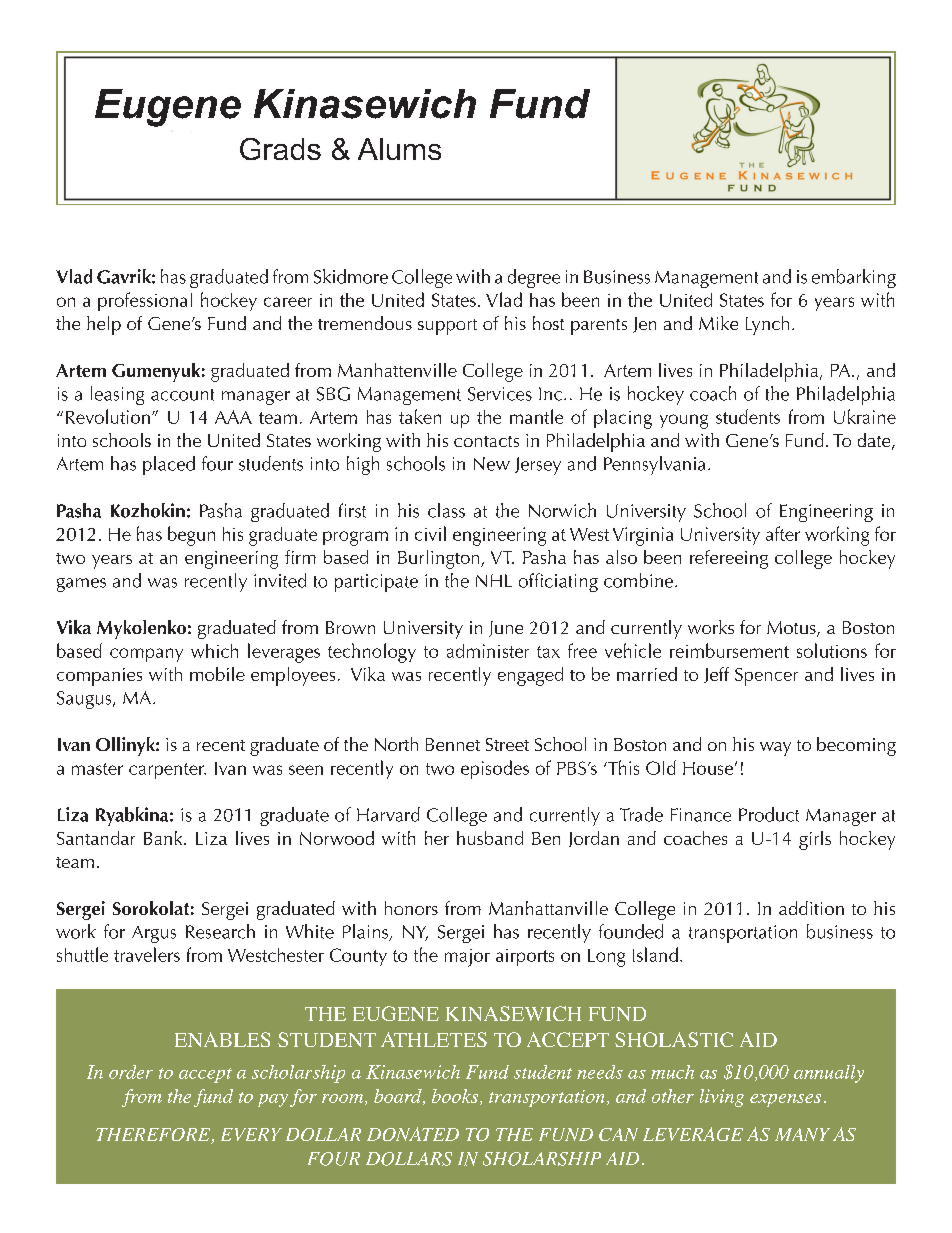 This image has height=1233, width=952. Describe the element at coordinates (854, 278) in the image. I see `embarking` at that location.
